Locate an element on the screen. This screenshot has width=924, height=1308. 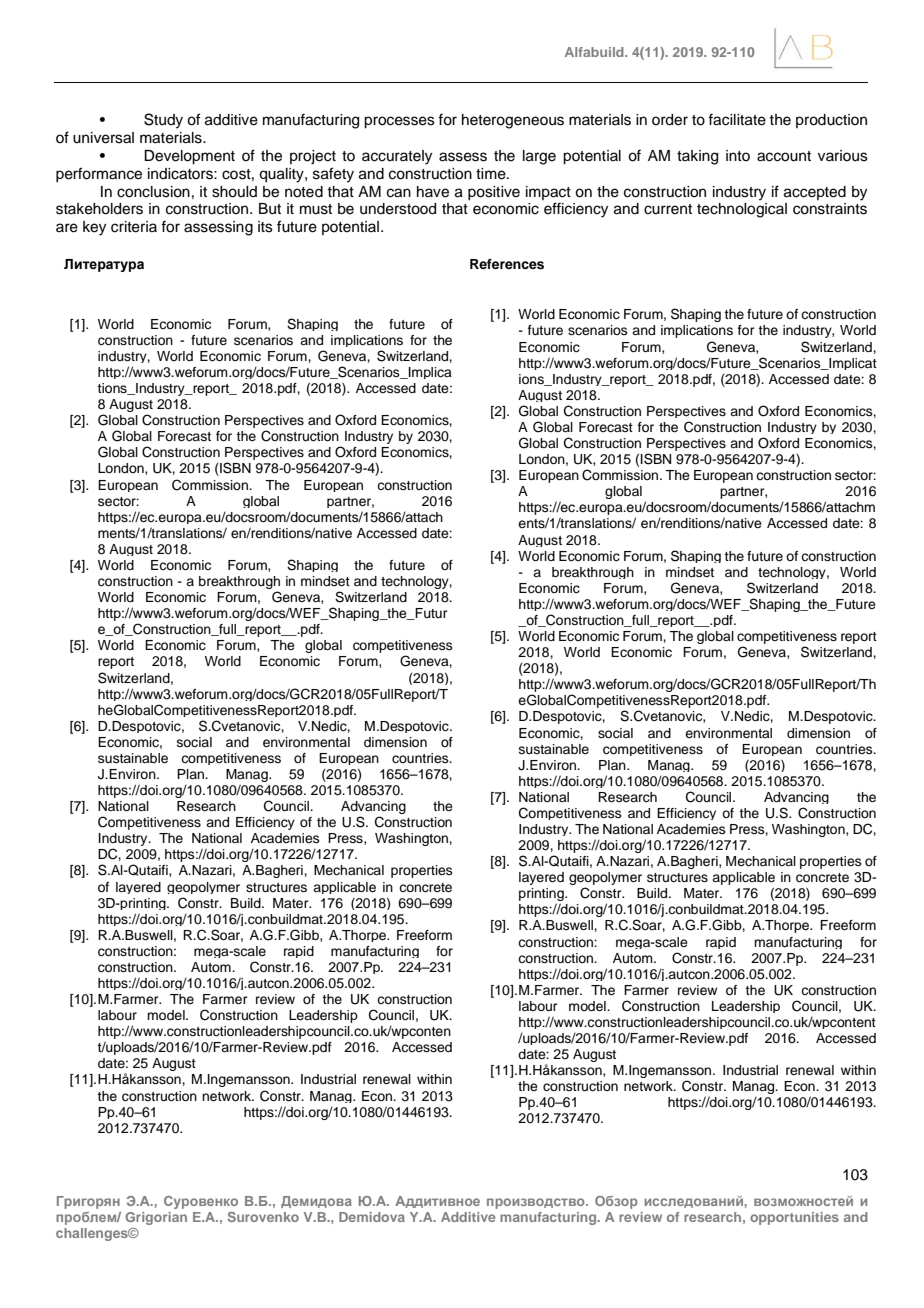
opportunities is located at coordinates (794, 1218).
